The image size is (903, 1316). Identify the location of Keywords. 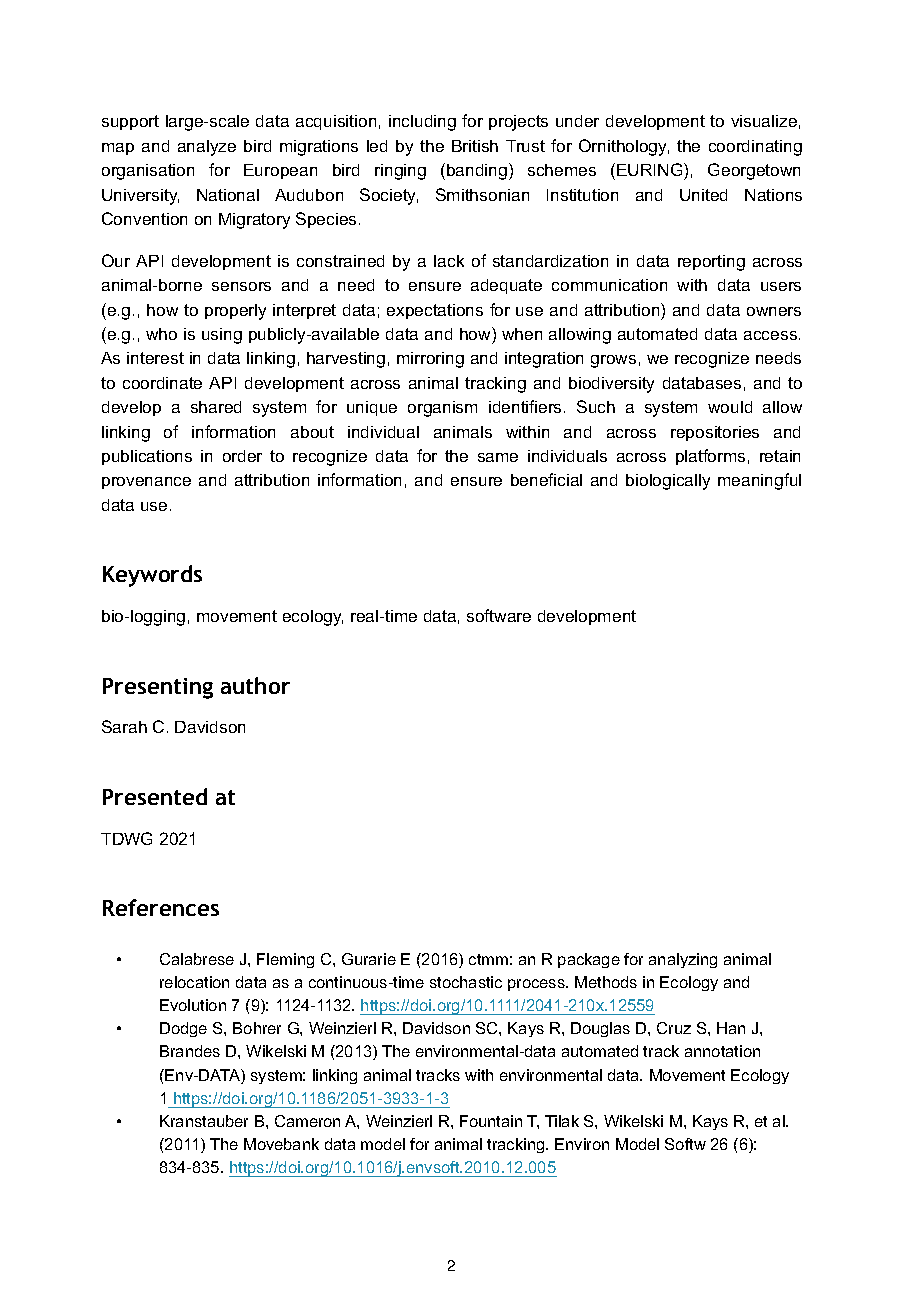
(152, 576).
